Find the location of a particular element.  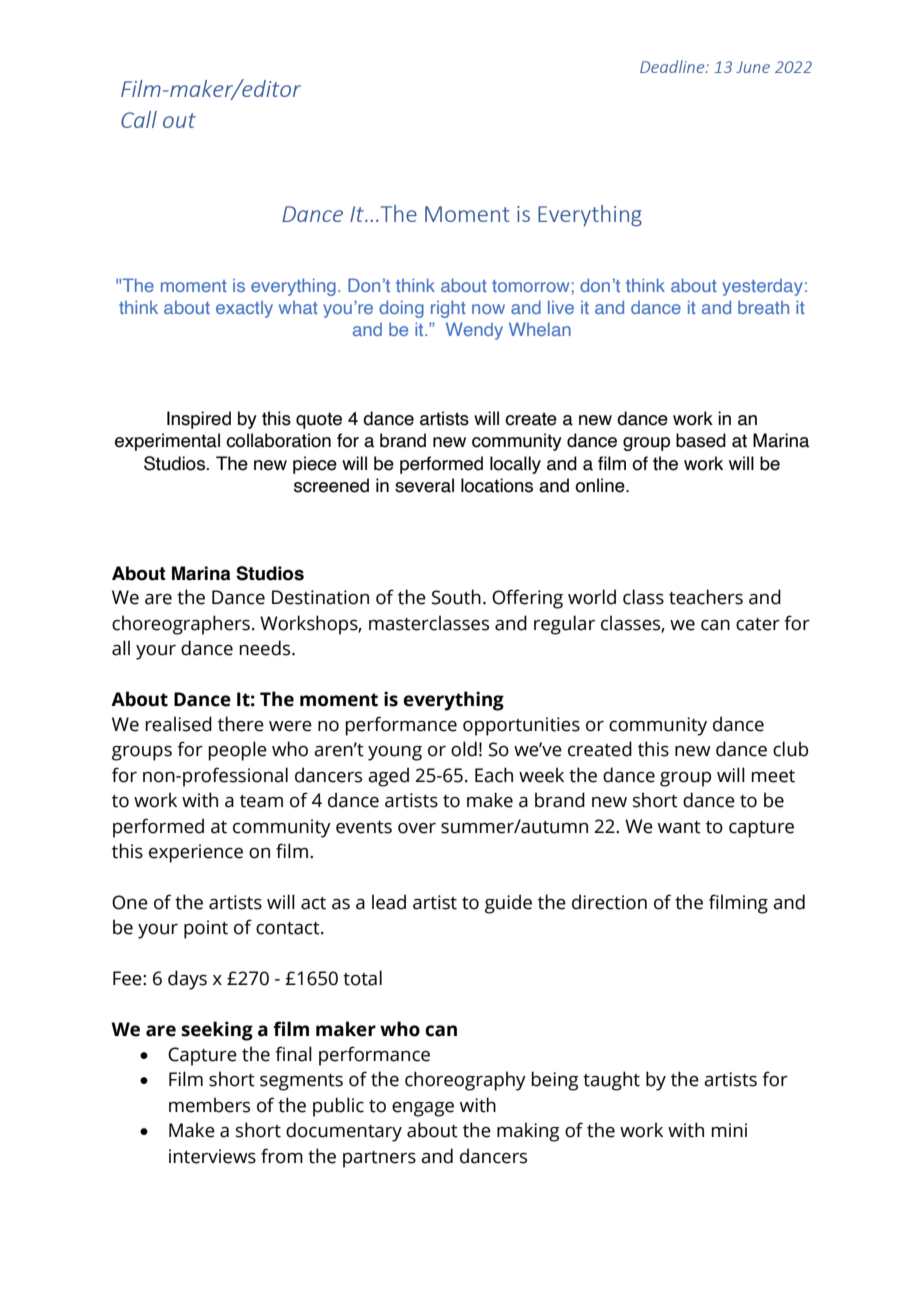

several is located at coordinates (424, 485).
